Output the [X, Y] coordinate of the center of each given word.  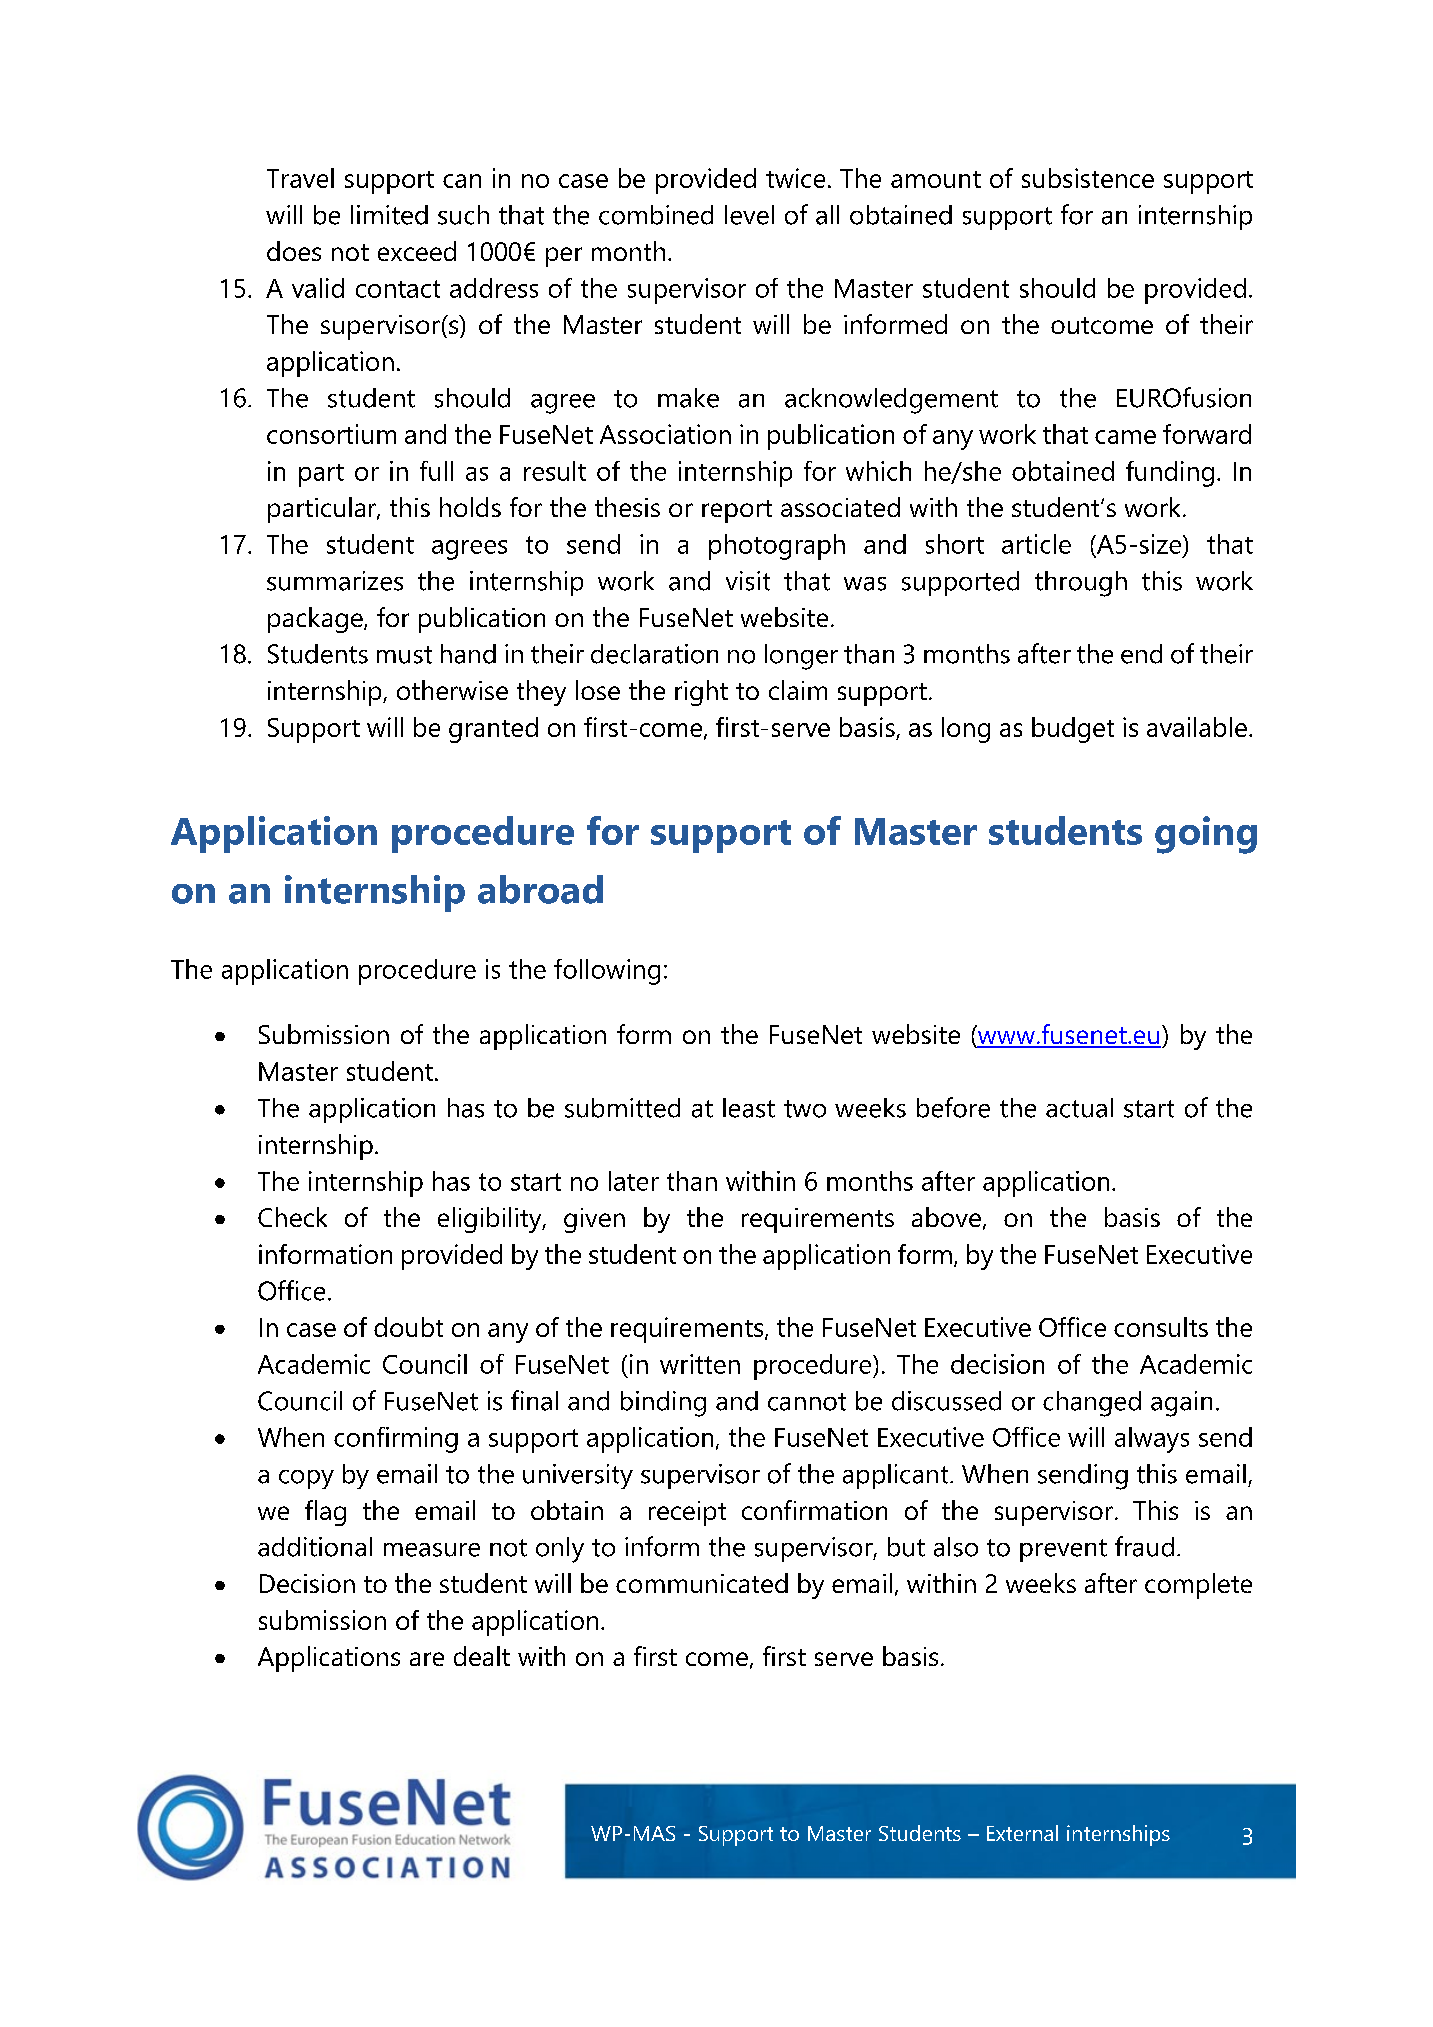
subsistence [1088, 178]
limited [389, 215]
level [749, 215]
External [1022, 1833]
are [427, 1659]
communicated [702, 1583]
